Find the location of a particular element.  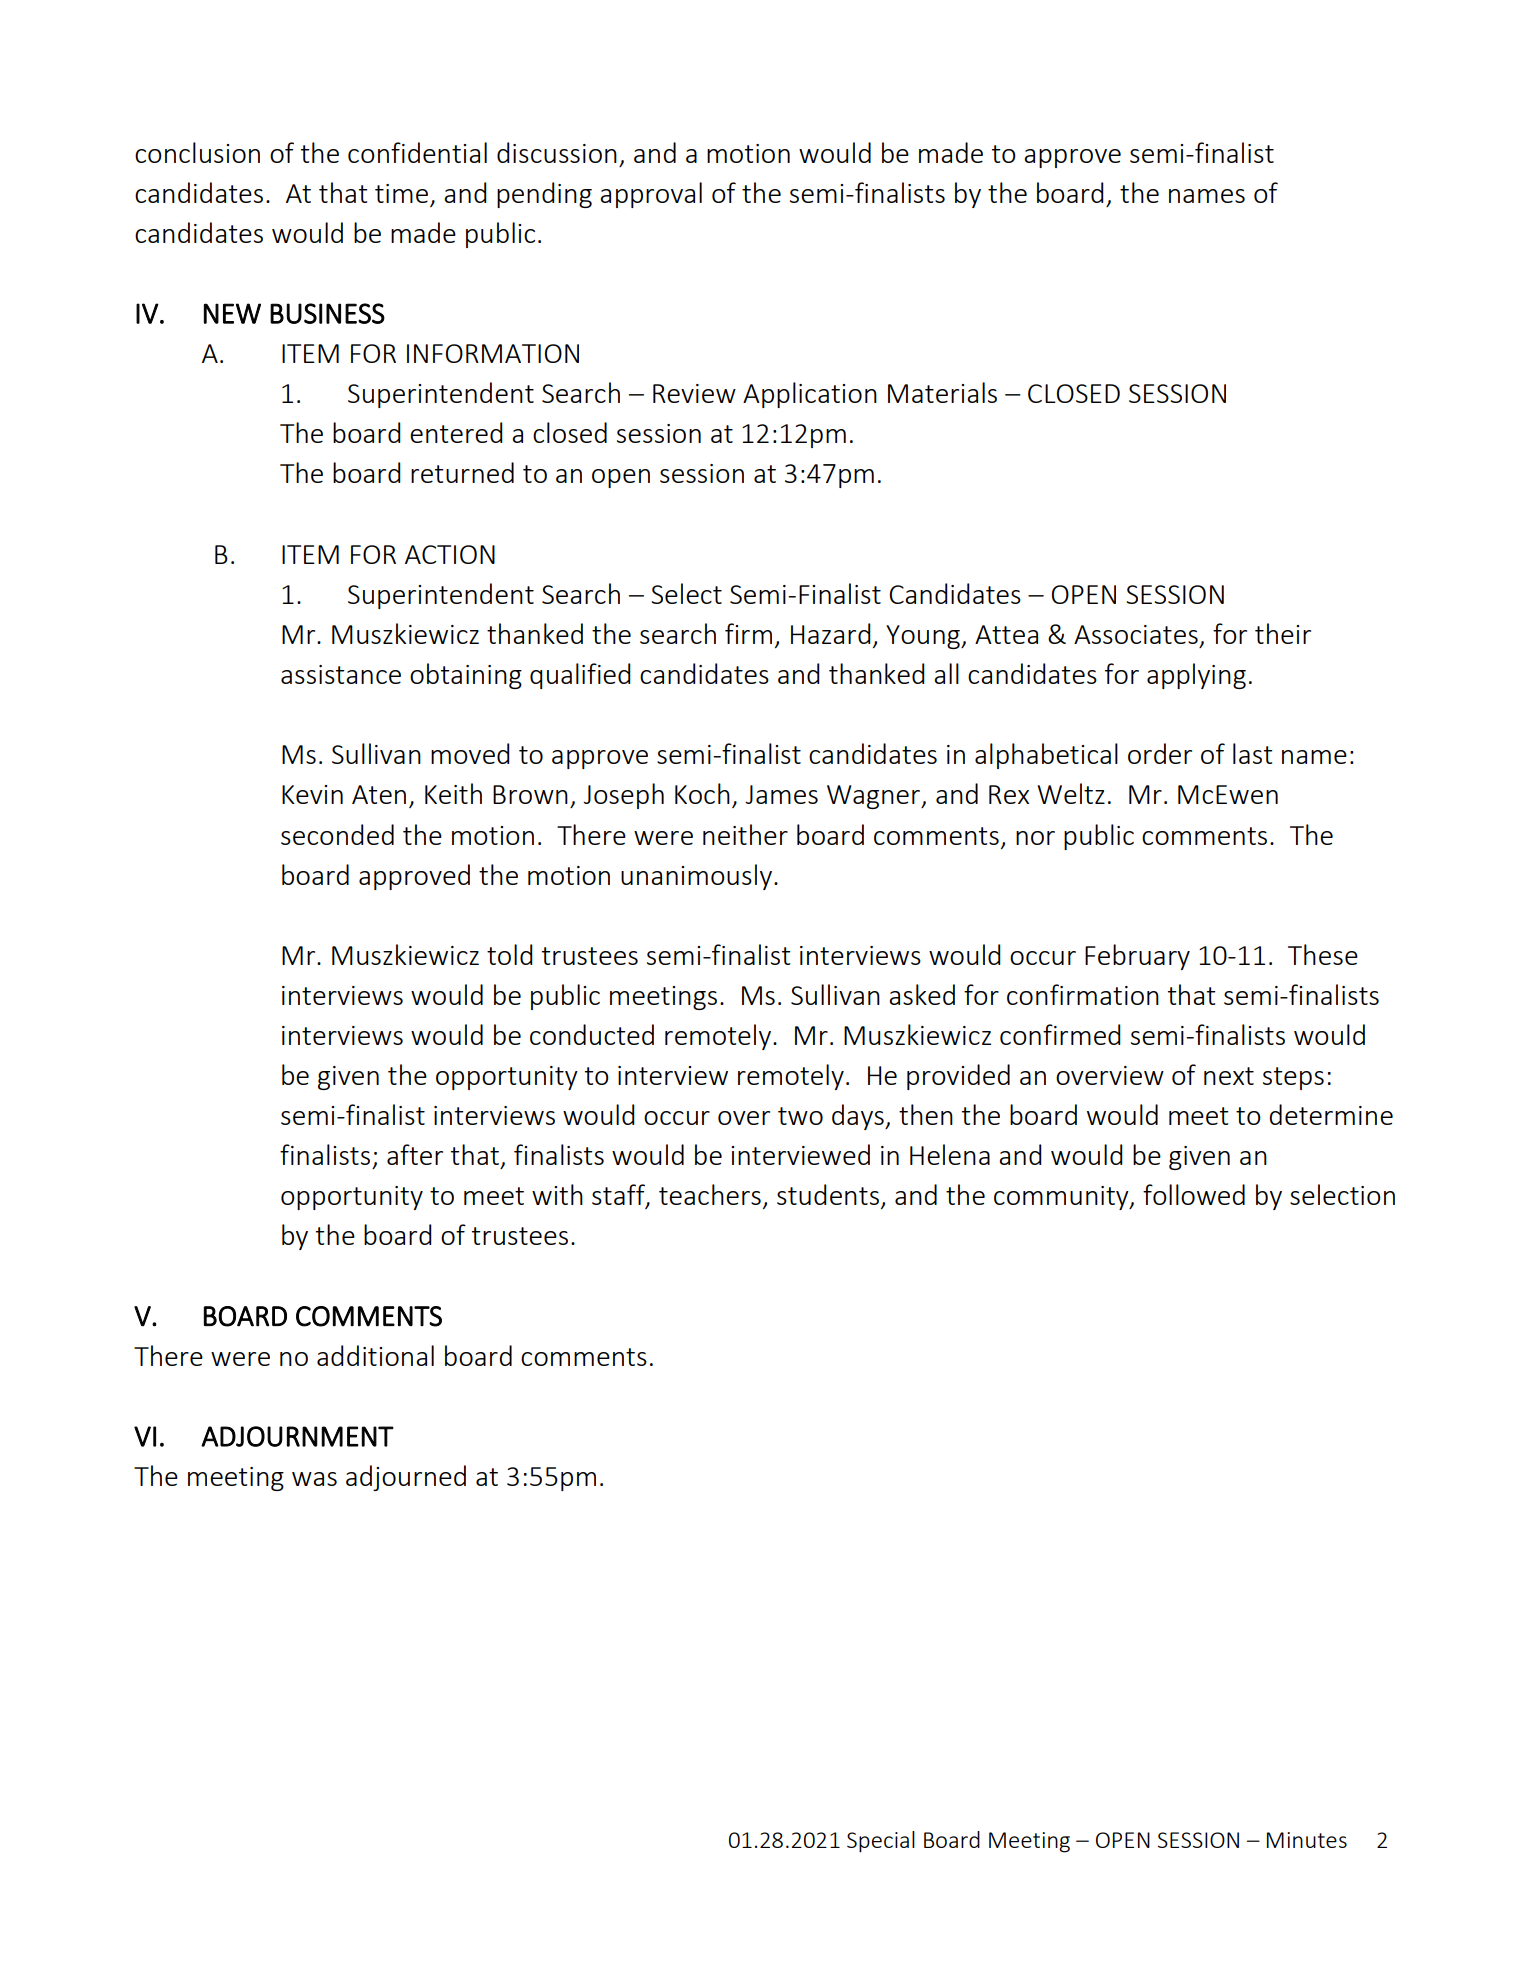

James is located at coordinates (781, 794).
